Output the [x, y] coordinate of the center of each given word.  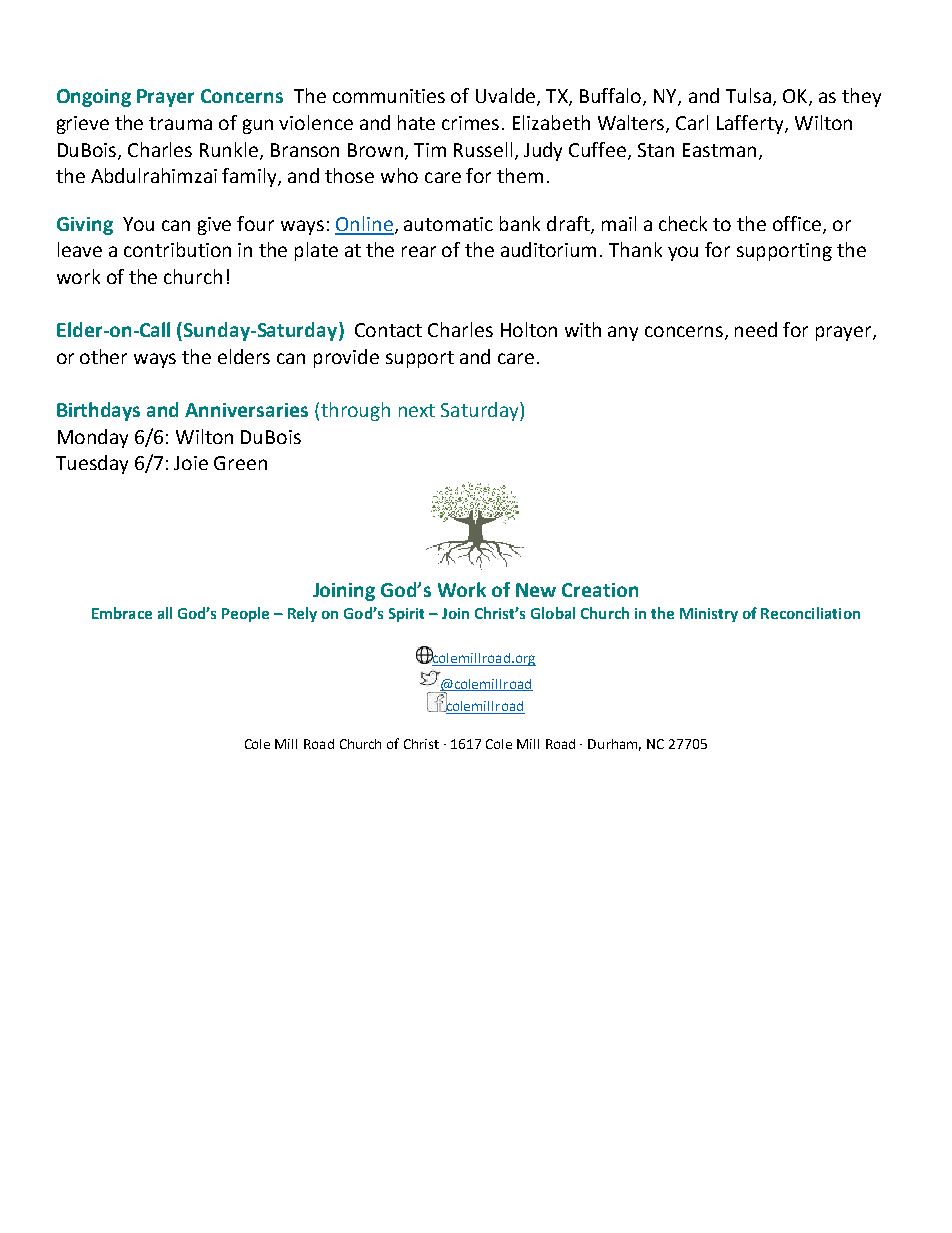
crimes [470, 123]
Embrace [122, 613]
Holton [529, 329]
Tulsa [748, 95]
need [756, 329]
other [103, 356]
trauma [180, 123]
